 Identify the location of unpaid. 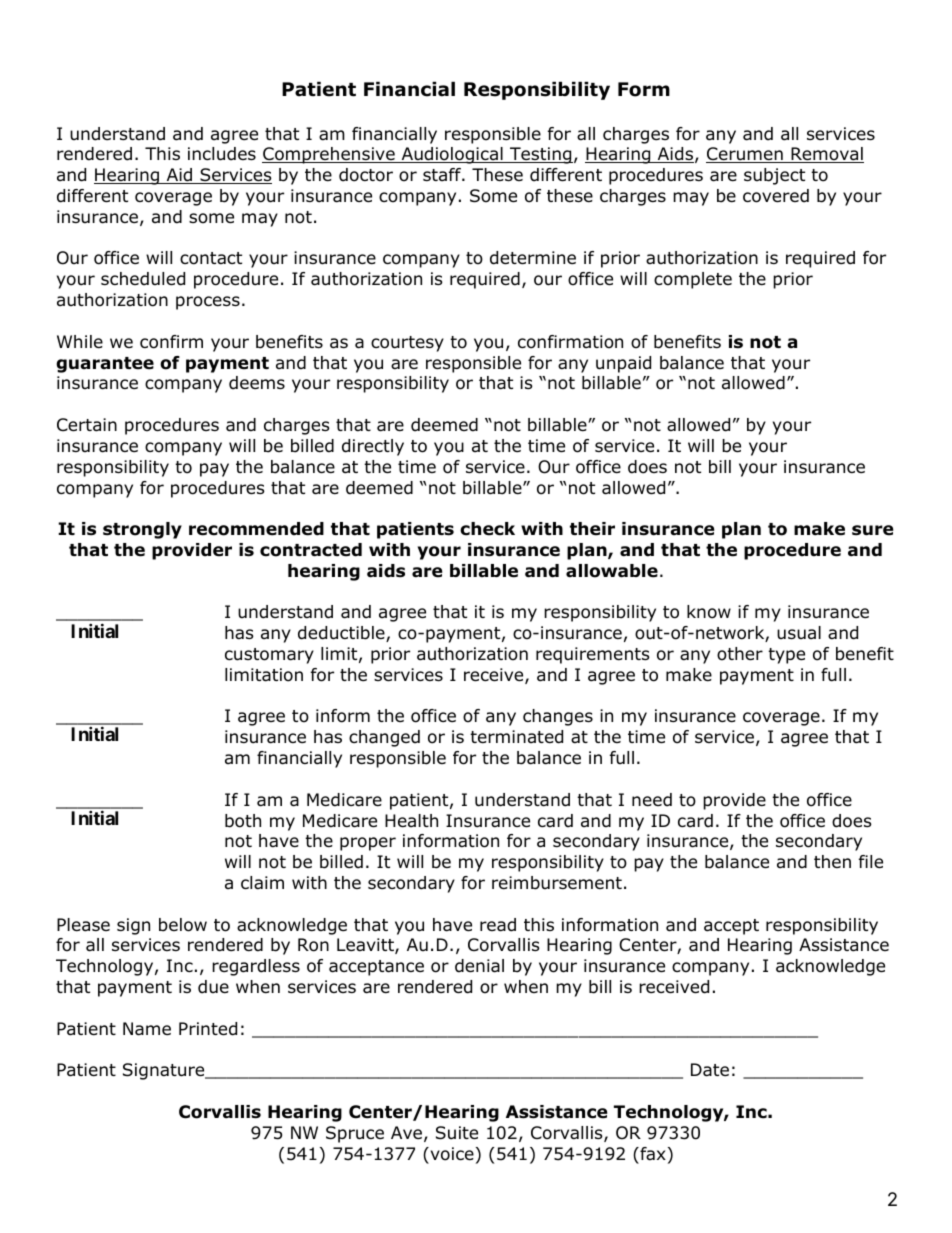
(623, 364).
